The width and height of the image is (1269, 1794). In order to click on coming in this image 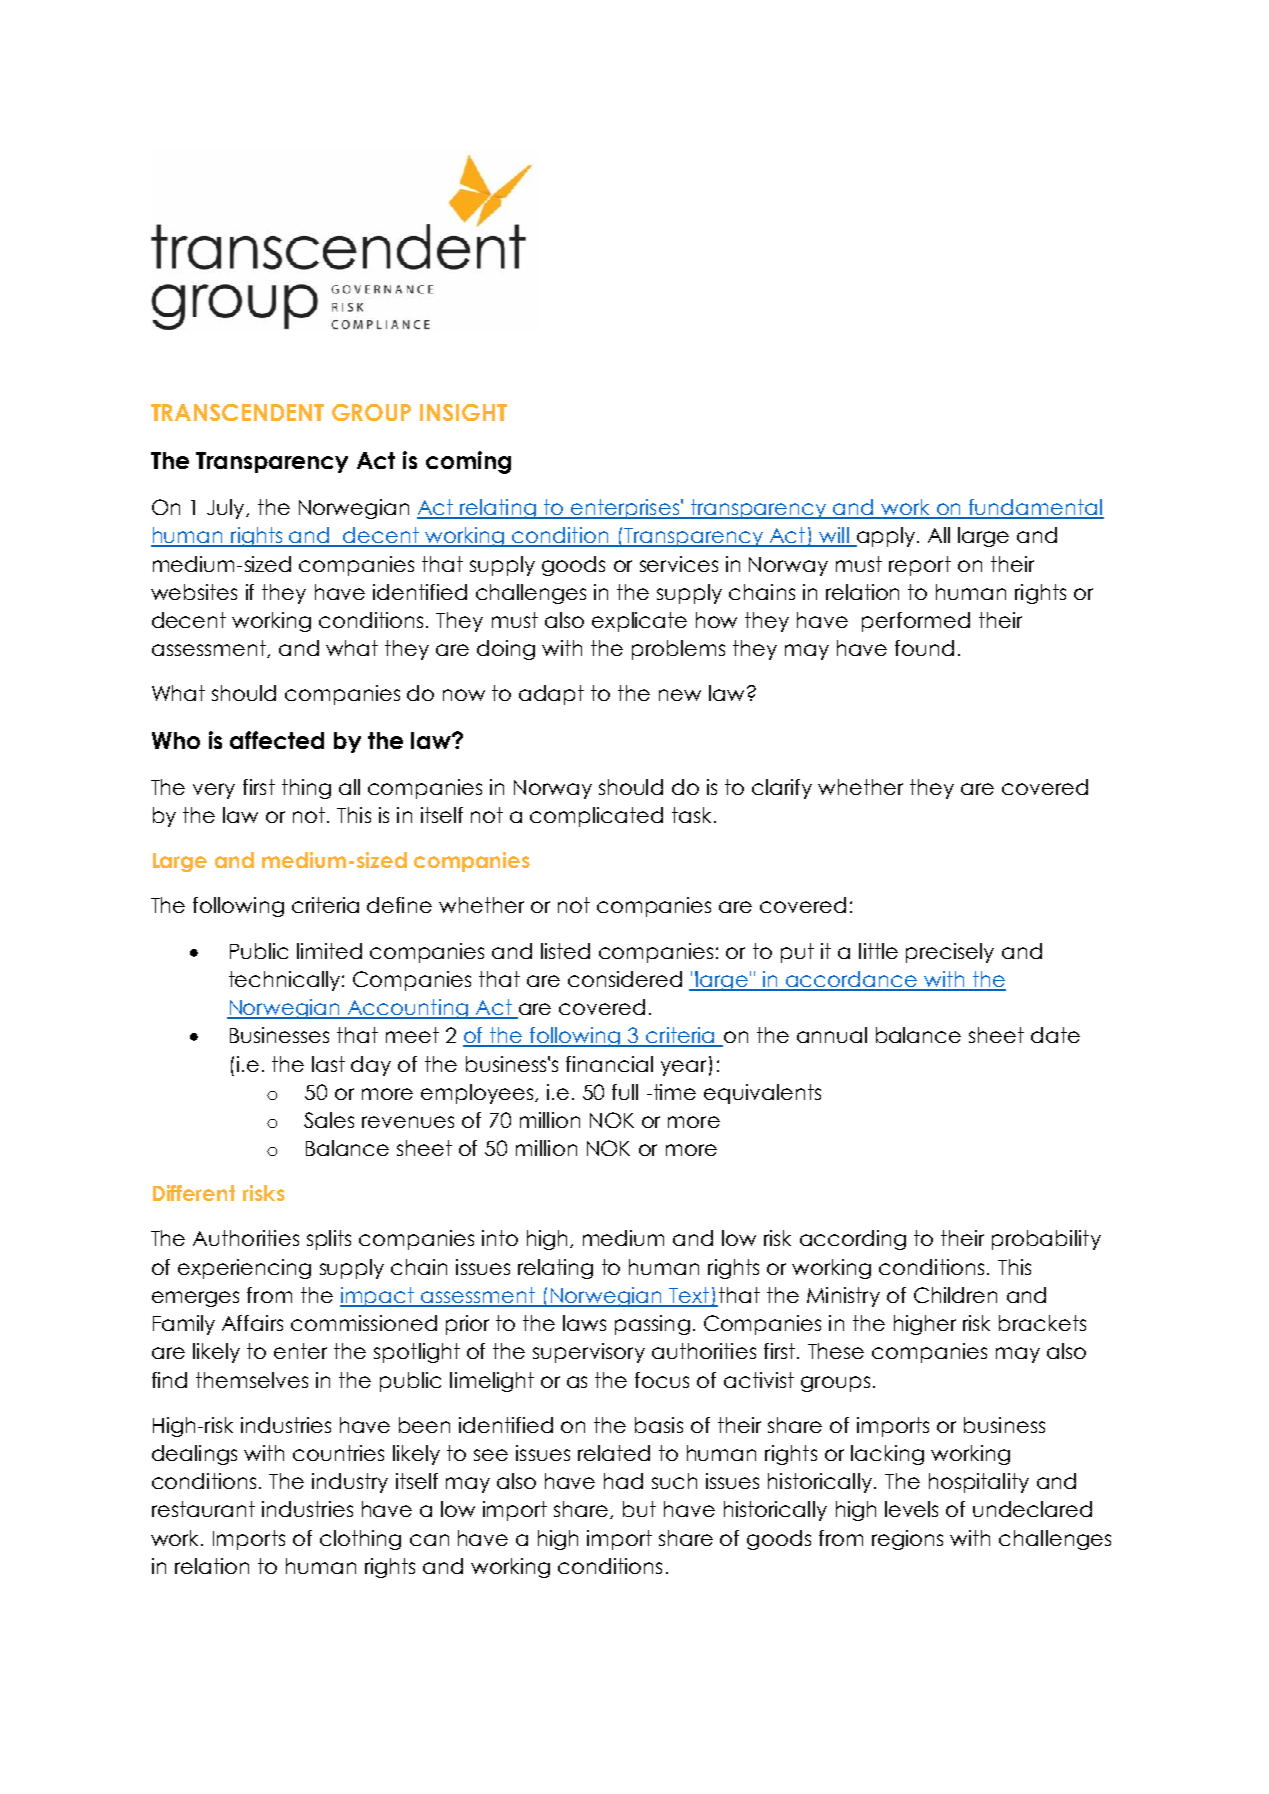, I will do `click(468, 462)`.
